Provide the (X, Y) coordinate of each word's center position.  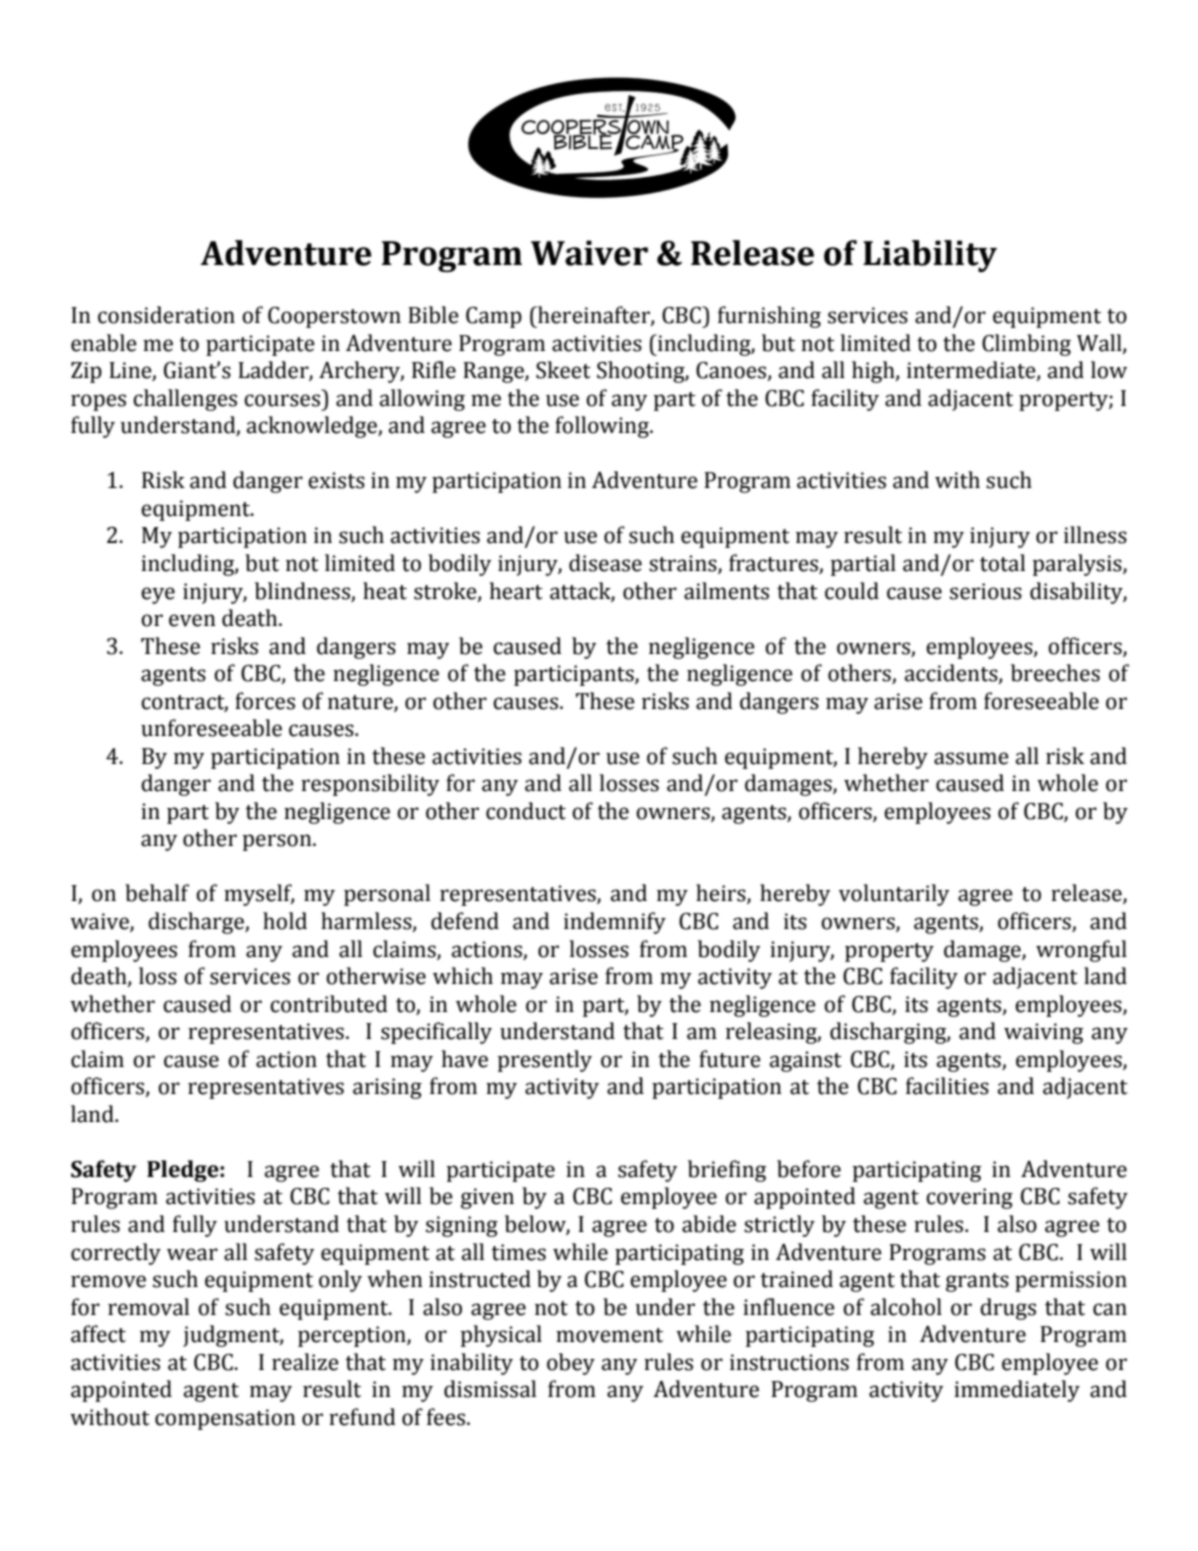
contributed (329, 1004)
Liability (930, 256)
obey (571, 1364)
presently (545, 1061)
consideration (166, 315)
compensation (225, 1419)
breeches (1055, 673)
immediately (1017, 1391)
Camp (494, 317)
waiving (1044, 1033)
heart (516, 591)
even (192, 620)
